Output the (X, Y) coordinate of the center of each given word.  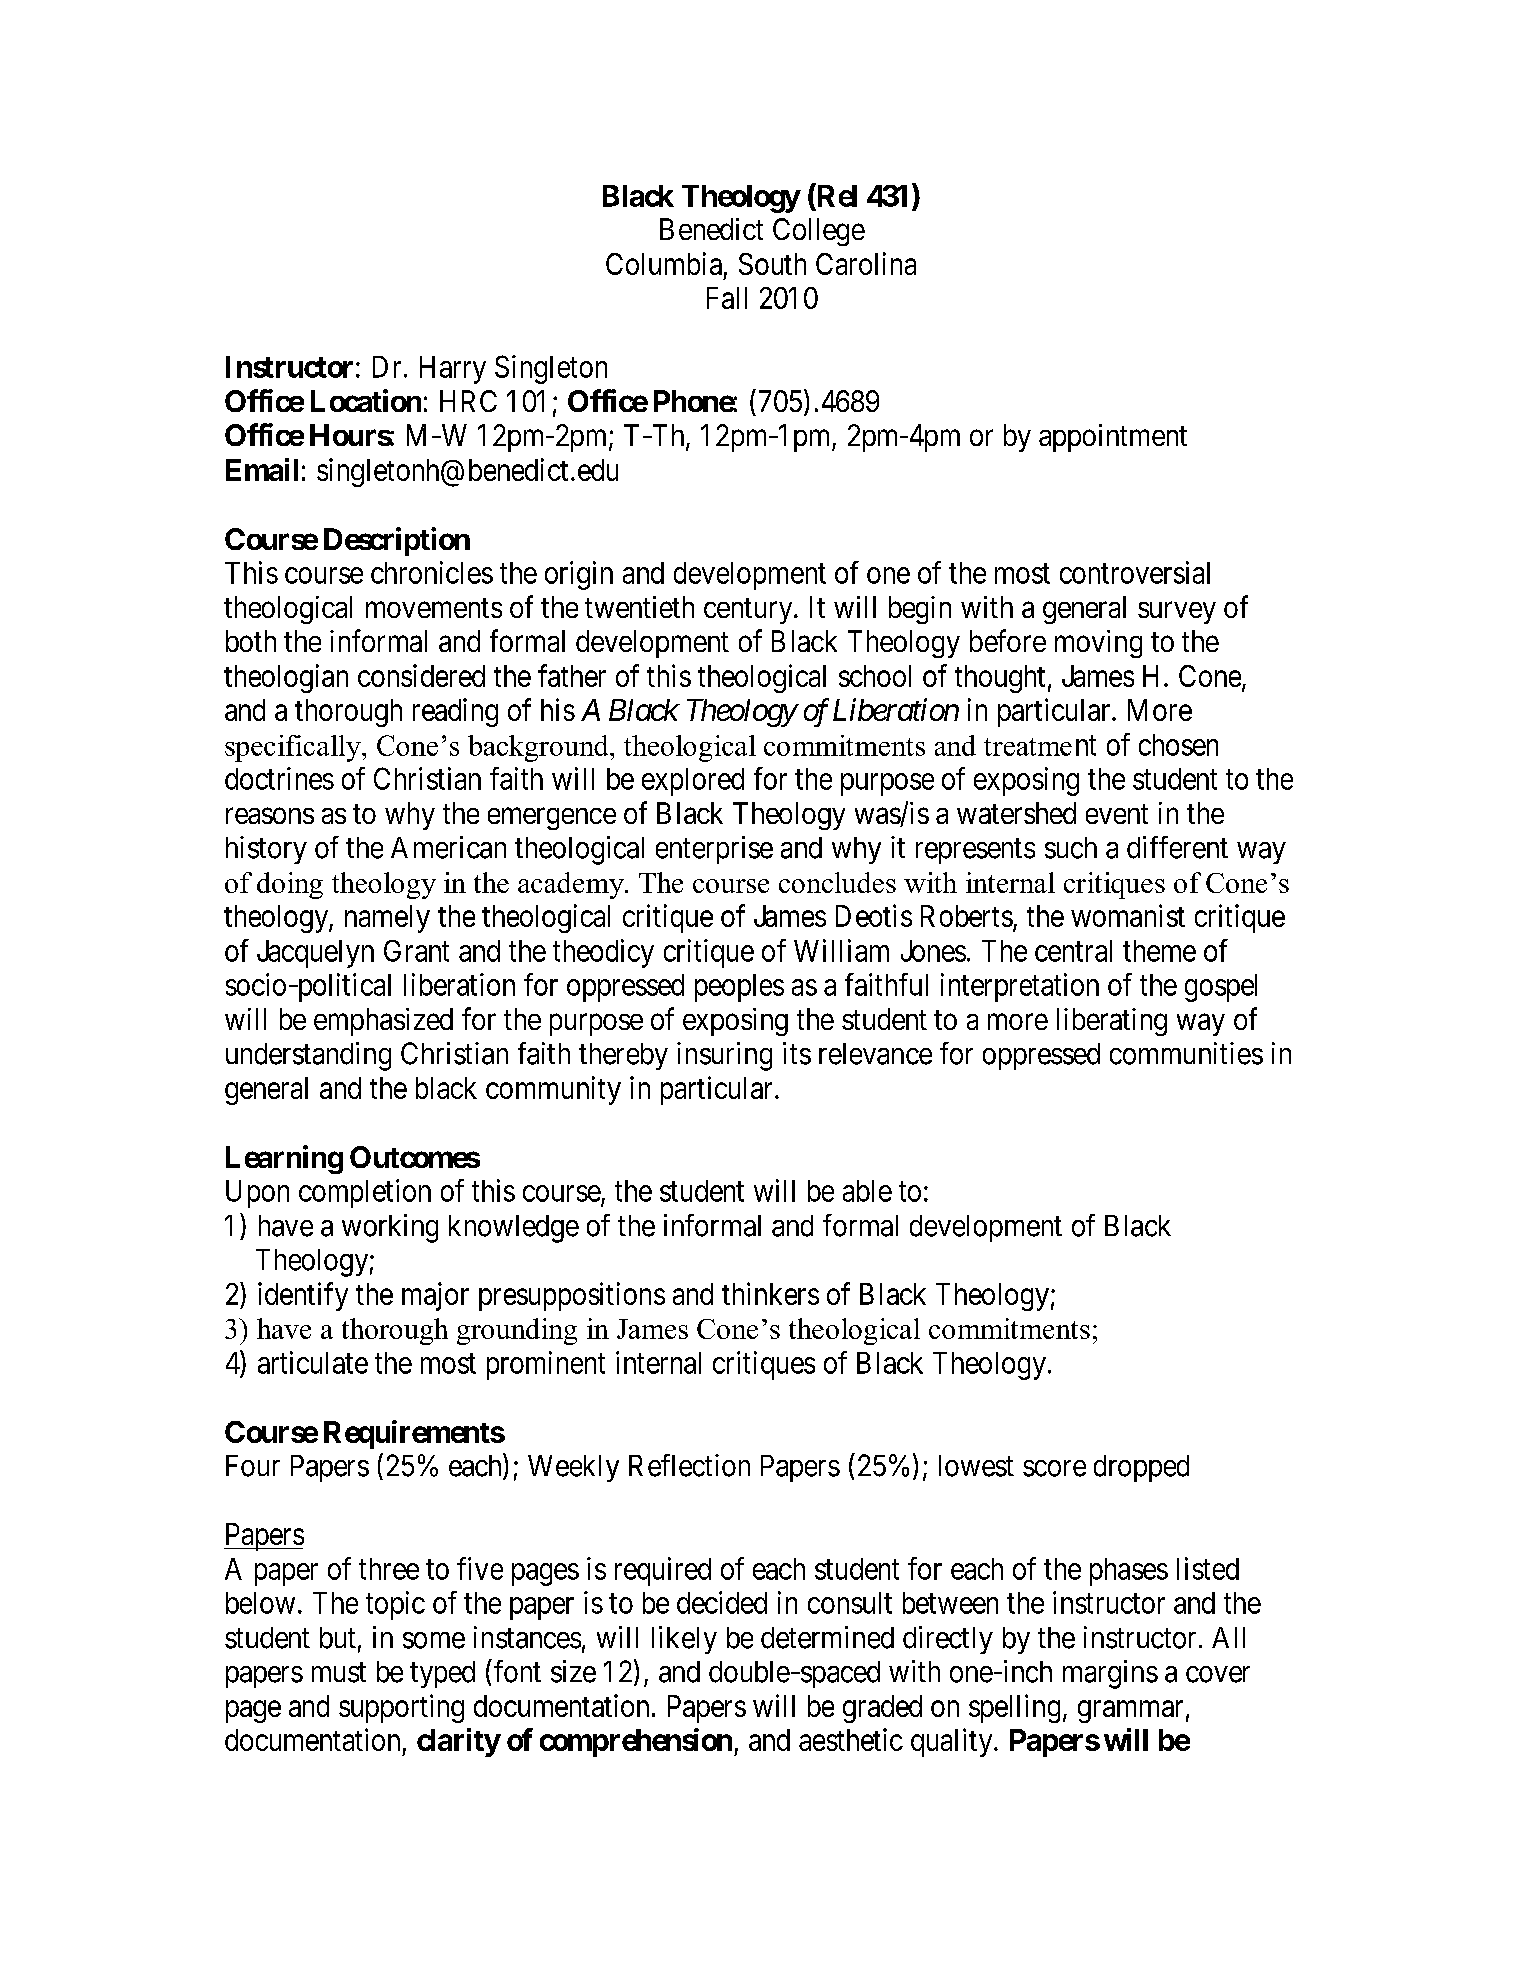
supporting (401, 1708)
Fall (727, 298)
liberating (1112, 1022)
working (390, 1228)
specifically (294, 748)
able (867, 1191)
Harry (453, 370)
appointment (1113, 438)
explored (693, 782)
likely (684, 1640)
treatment (1040, 745)
